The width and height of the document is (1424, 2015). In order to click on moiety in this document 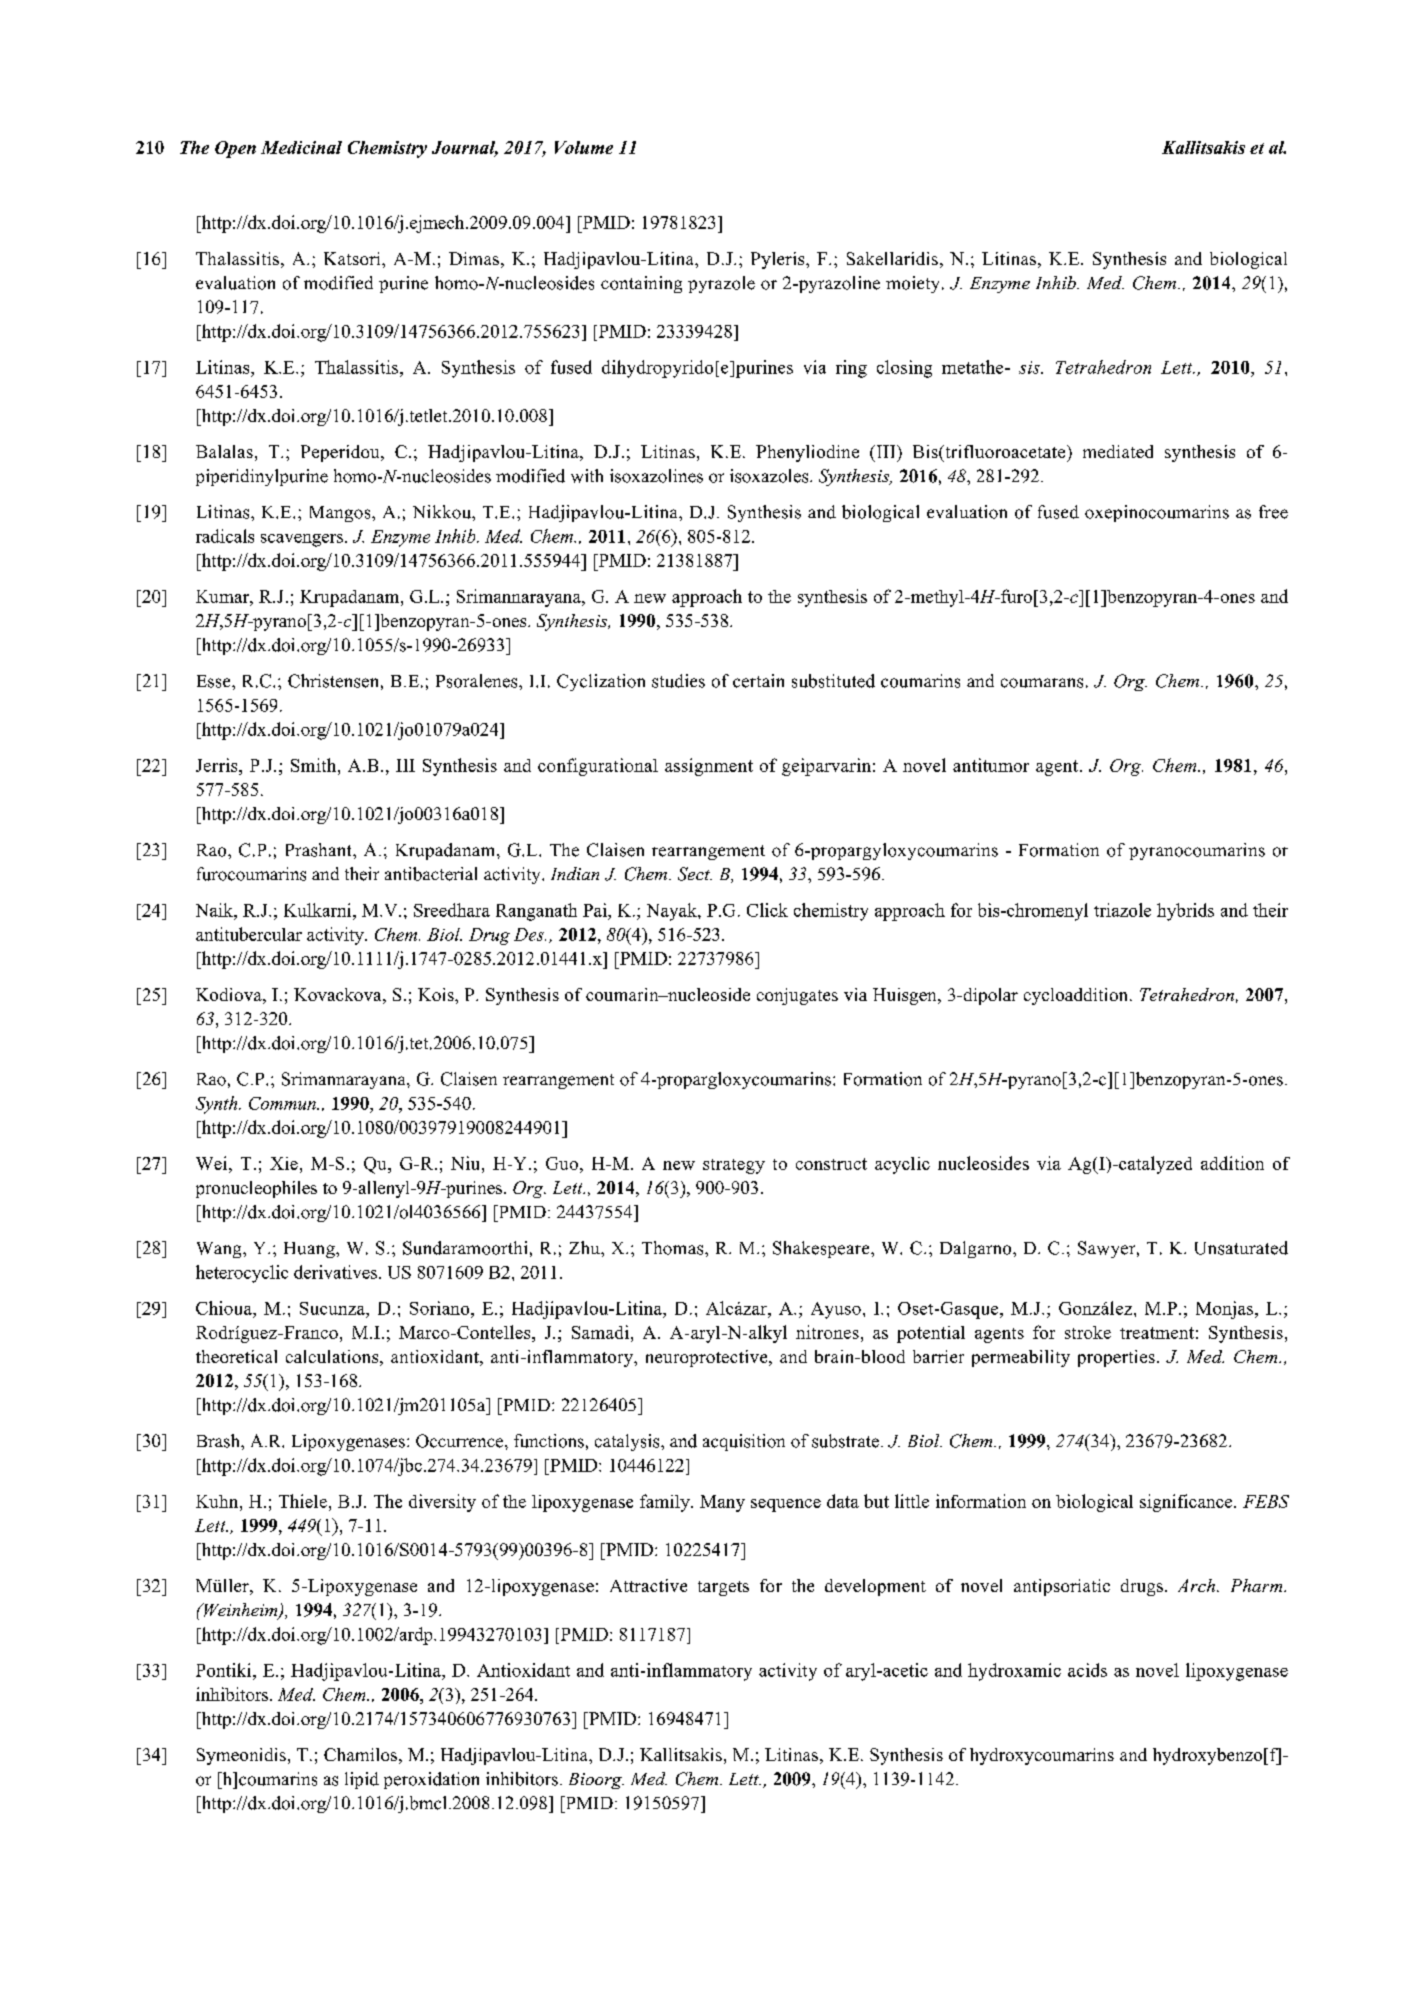, I will do `click(912, 284)`.
